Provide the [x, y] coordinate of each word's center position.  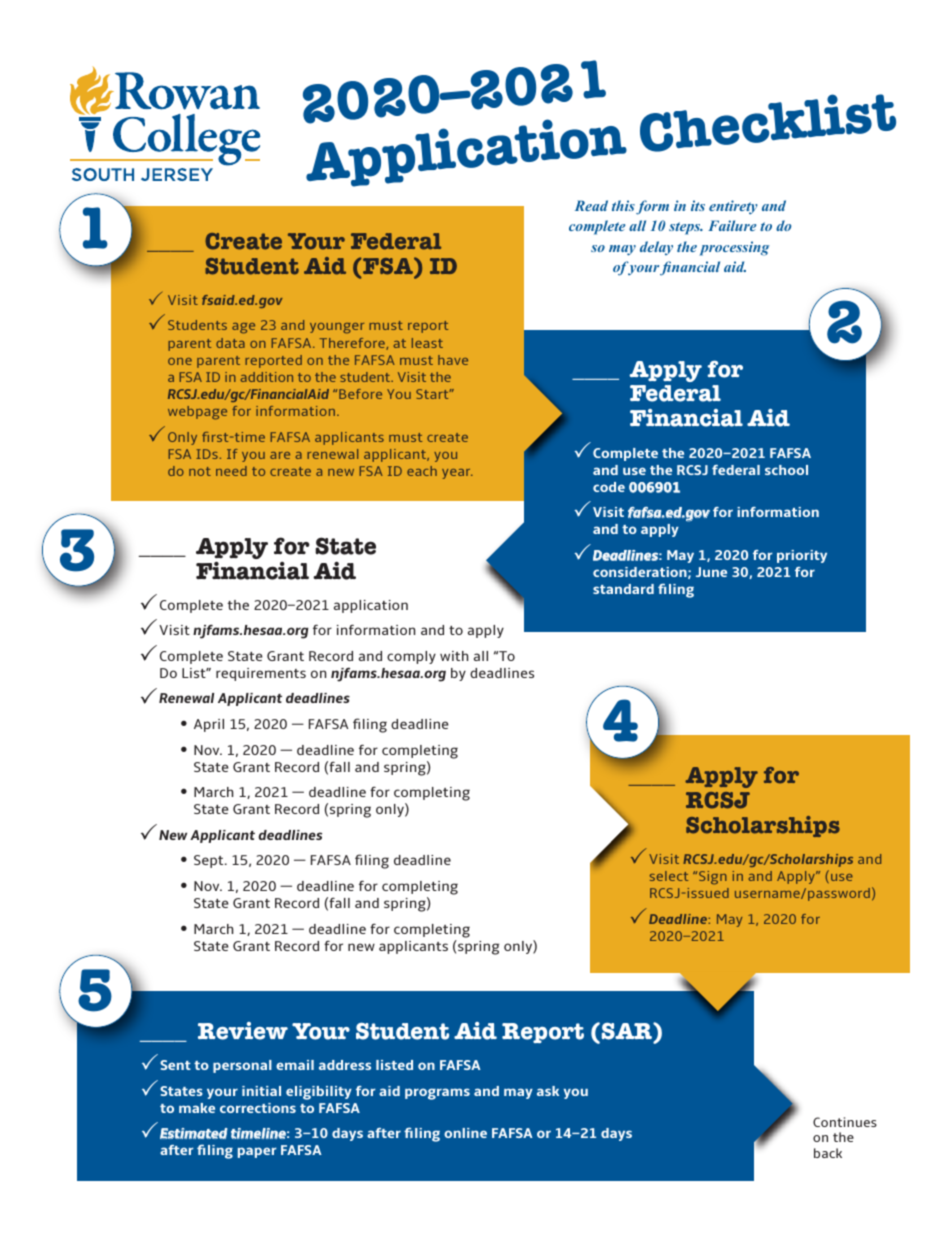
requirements [261, 674]
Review [243, 1031]
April [209, 725]
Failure [732, 225]
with [454, 656]
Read [591, 205]
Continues [845, 1122]
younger [337, 328]
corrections [258, 1108]
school [786, 470]
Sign [713, 878]
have [453, 360]
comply [411, 657]
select [669, 876]
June [711, 572]
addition [267, 377]
